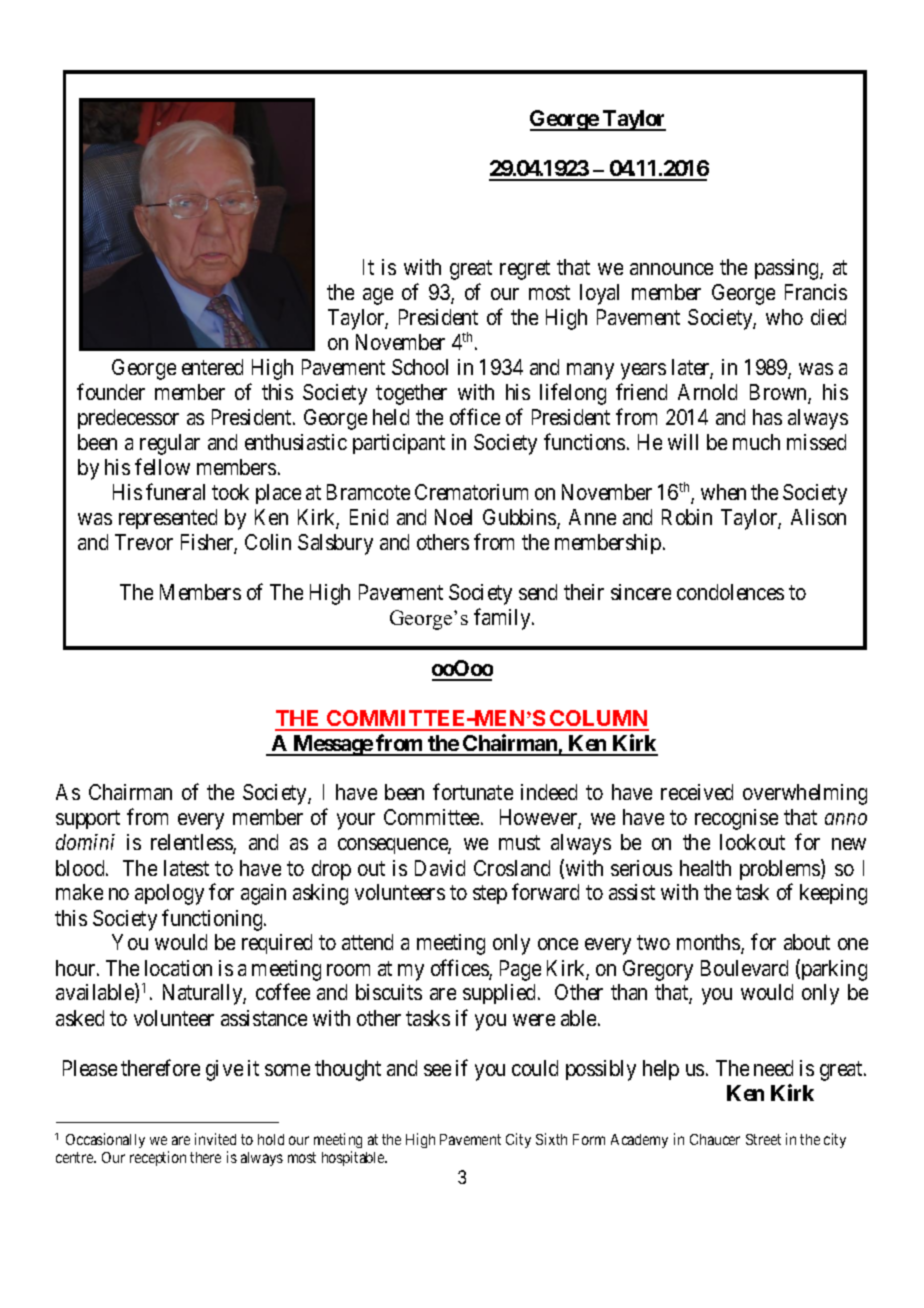 This screenshot has height=1308, width=924. Describe the element at coordinates (805, 794) in the screenshot. I see `overwhelming` at that location.
